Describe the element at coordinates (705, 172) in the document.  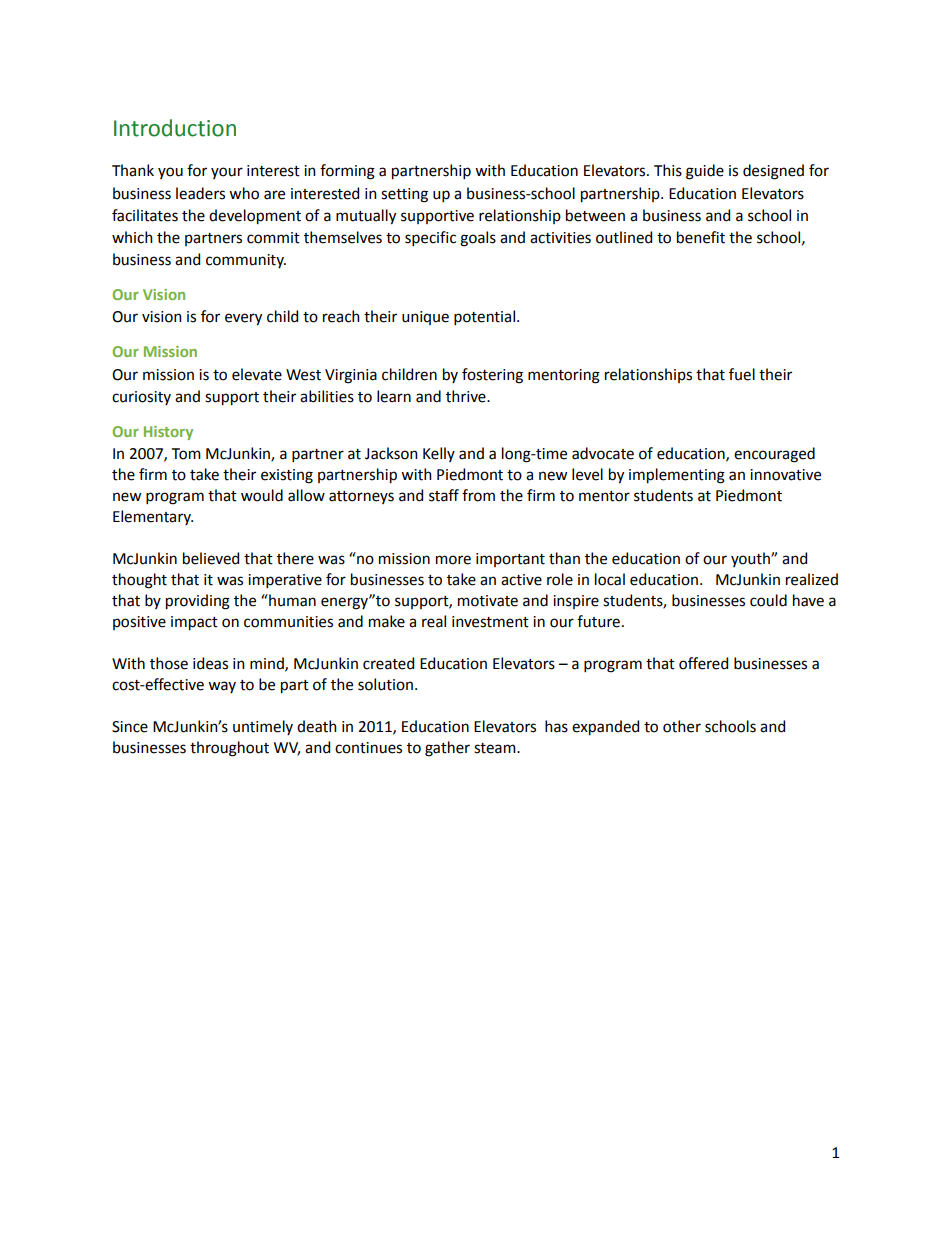
I see `guide` at that location.
